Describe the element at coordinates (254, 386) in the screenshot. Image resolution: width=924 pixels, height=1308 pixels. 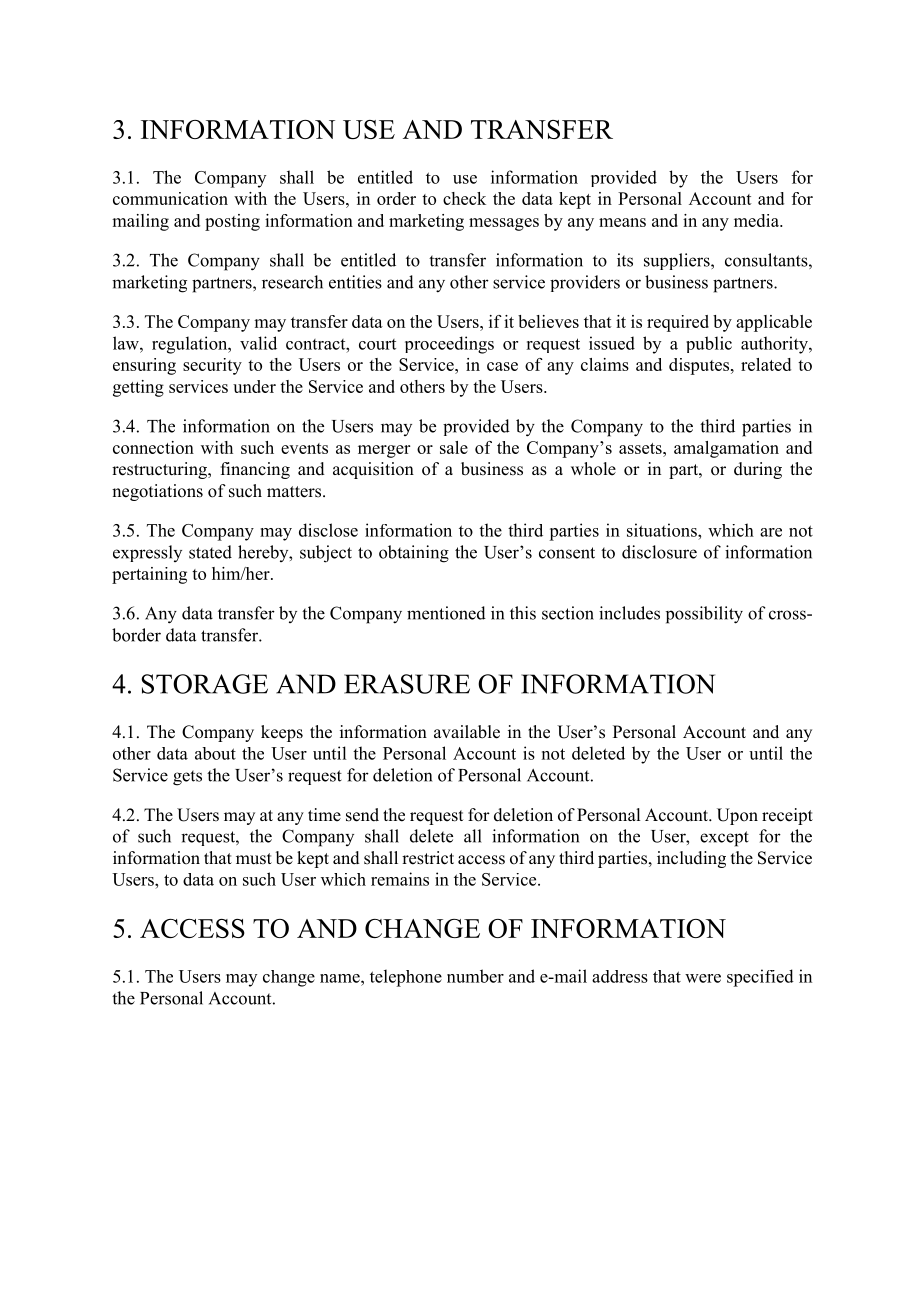
I see `under` at that location.
